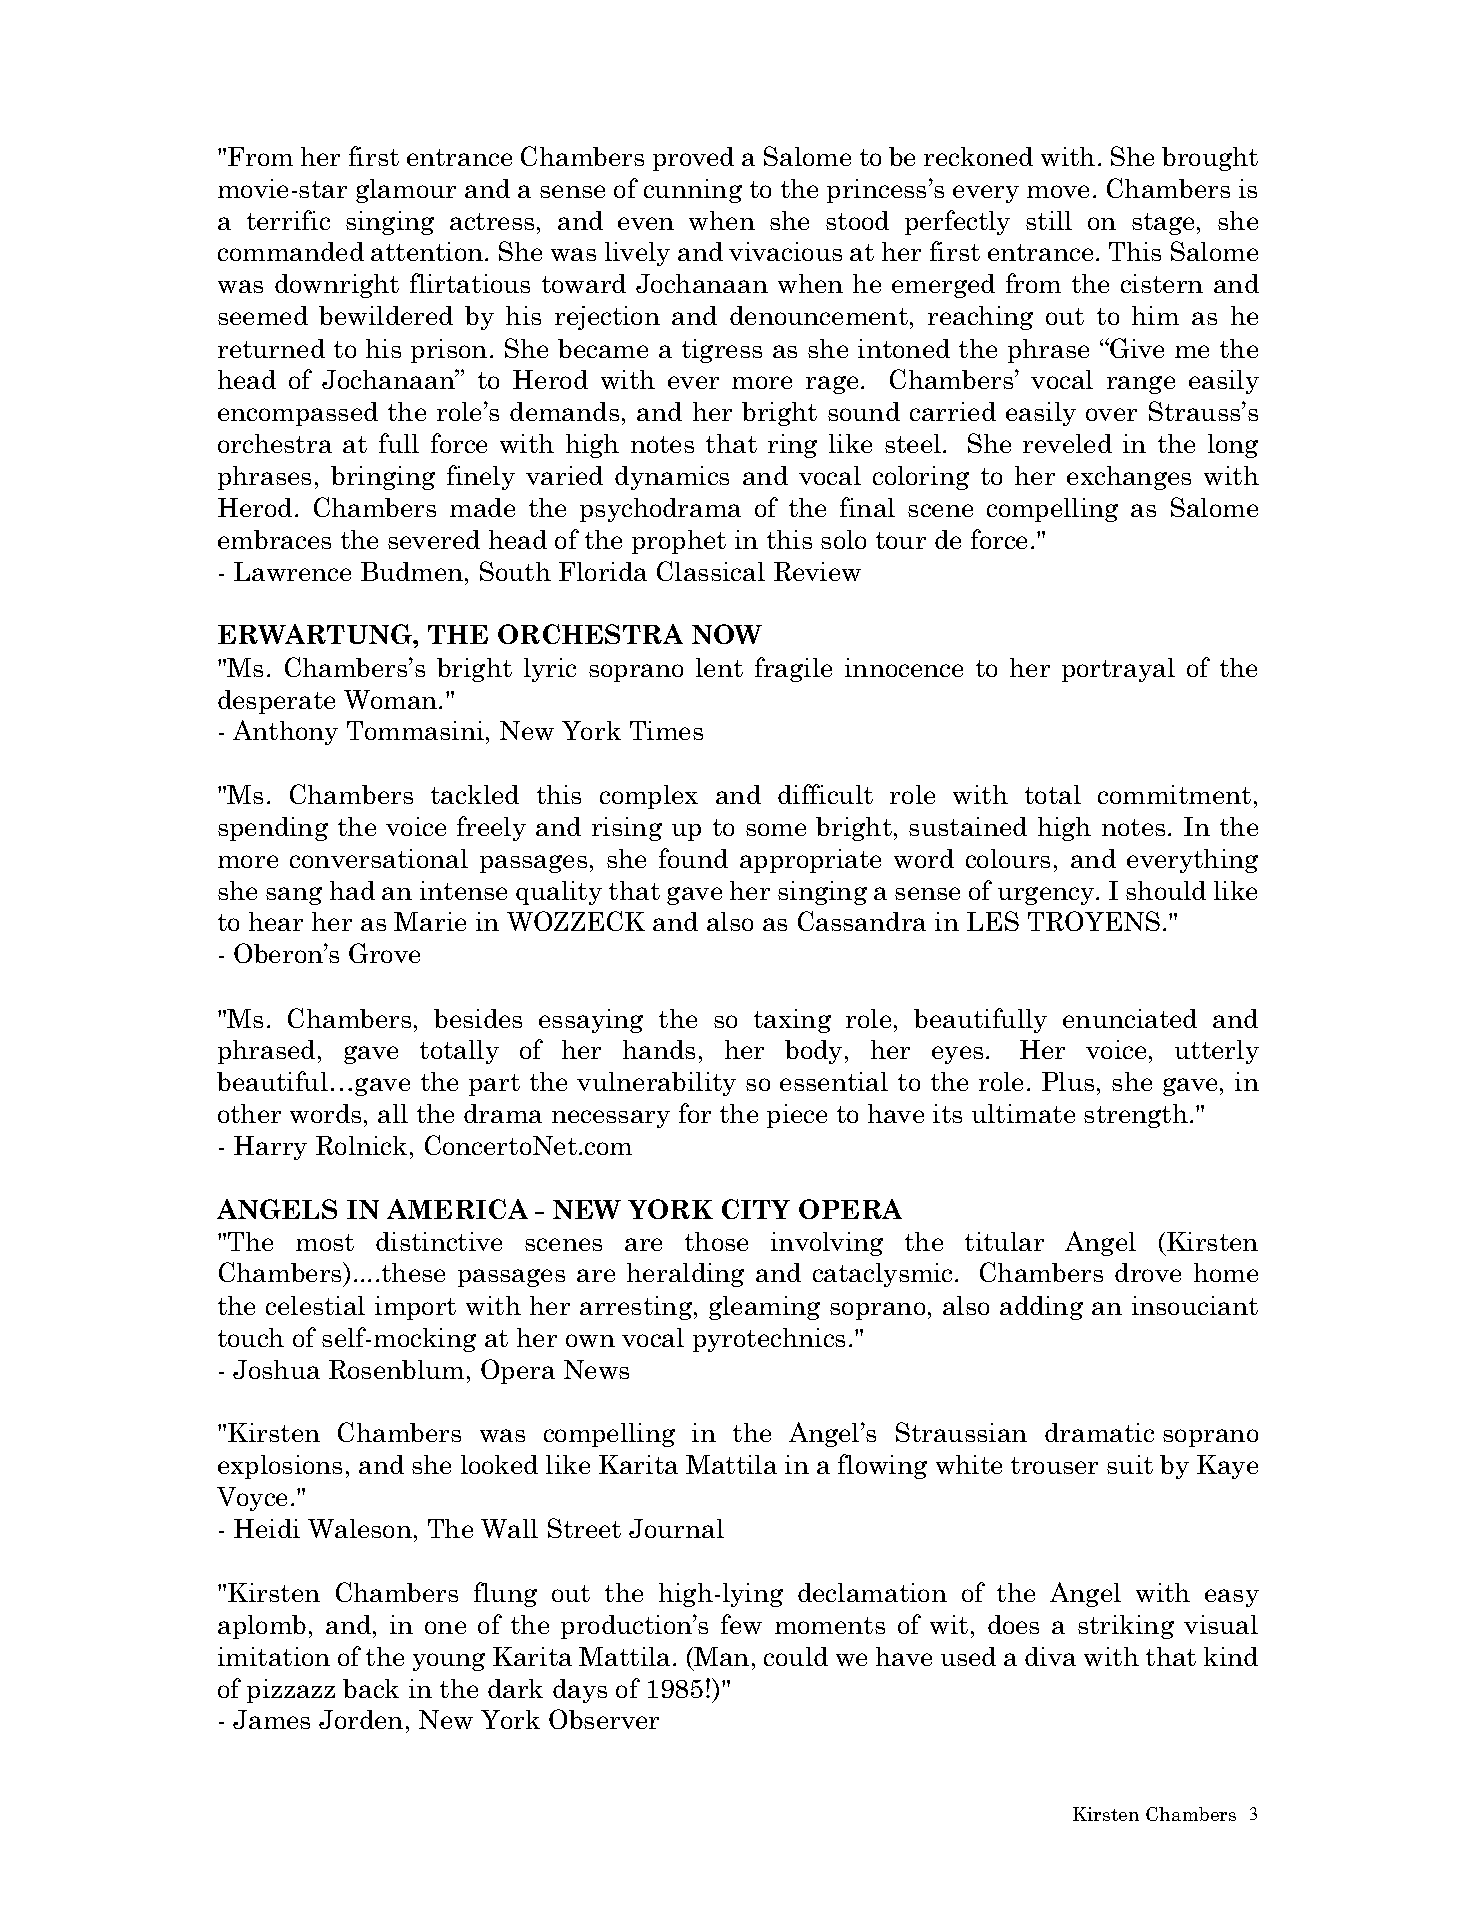 The height and width of the image is (1911, 1476). I want to click on stage, so click(1165, 224).
